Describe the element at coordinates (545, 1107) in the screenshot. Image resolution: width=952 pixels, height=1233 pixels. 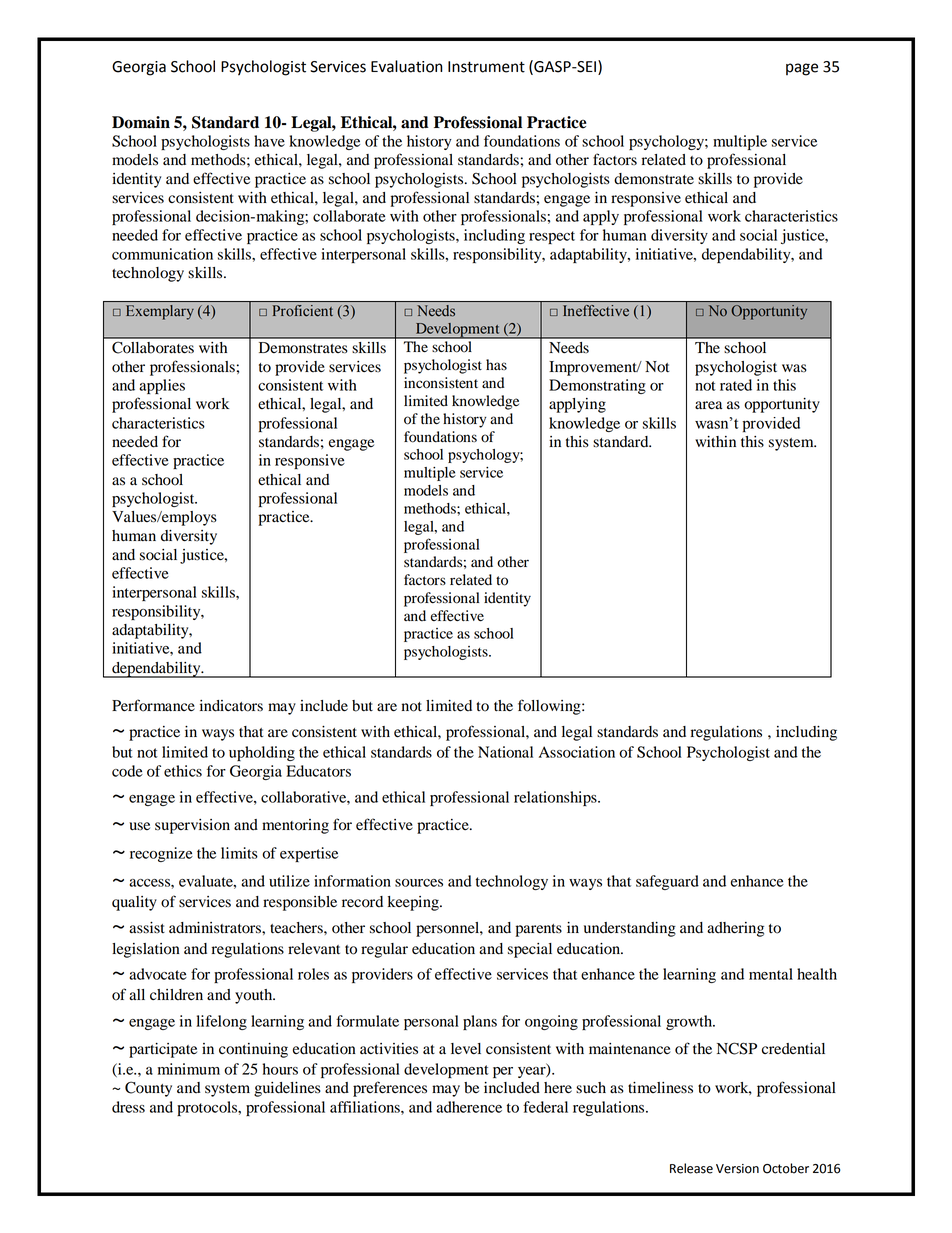
I see `federal` at that location.
